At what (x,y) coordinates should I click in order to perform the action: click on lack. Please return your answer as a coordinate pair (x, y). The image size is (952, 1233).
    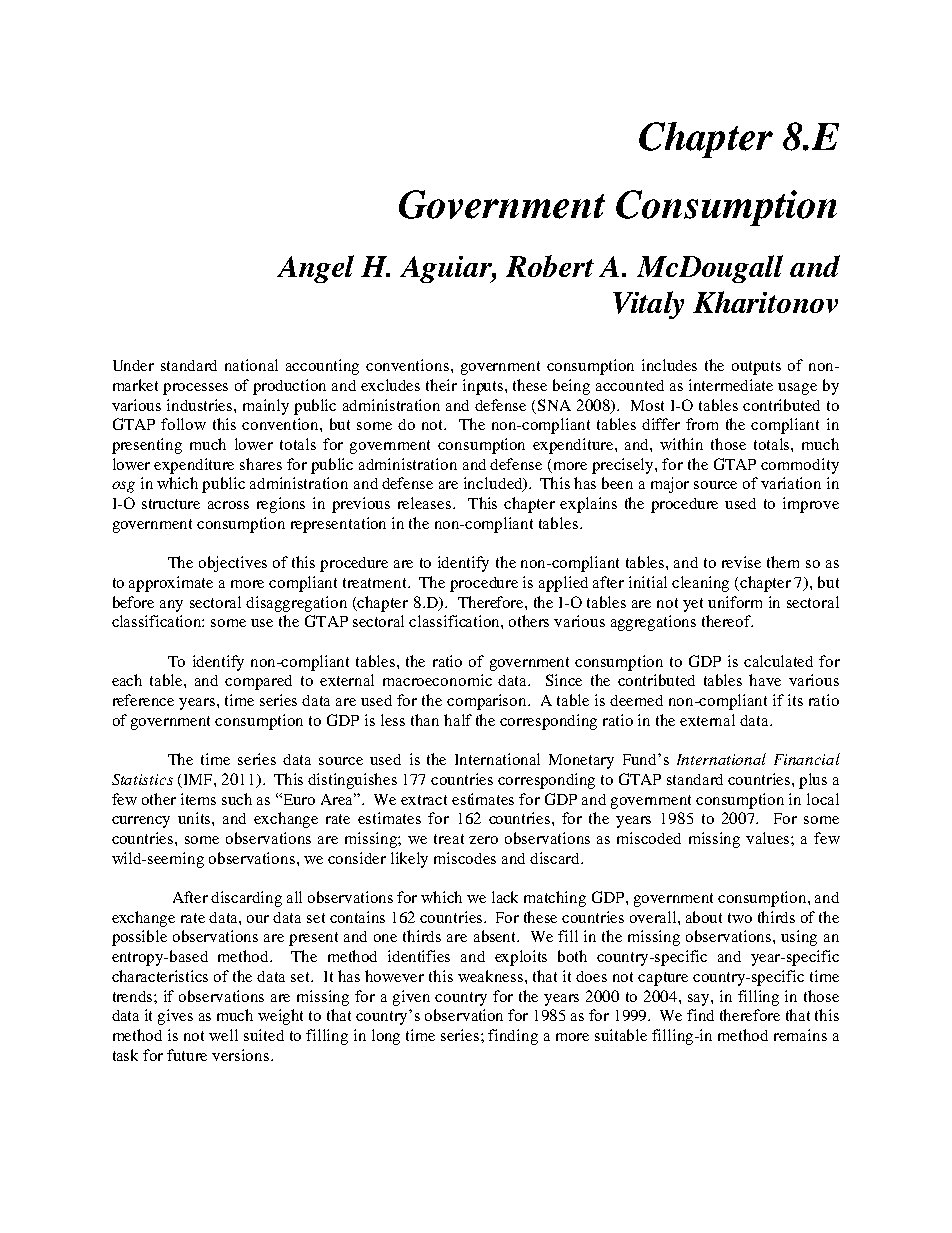
    Looking at the image, I should click on (505, 897).
